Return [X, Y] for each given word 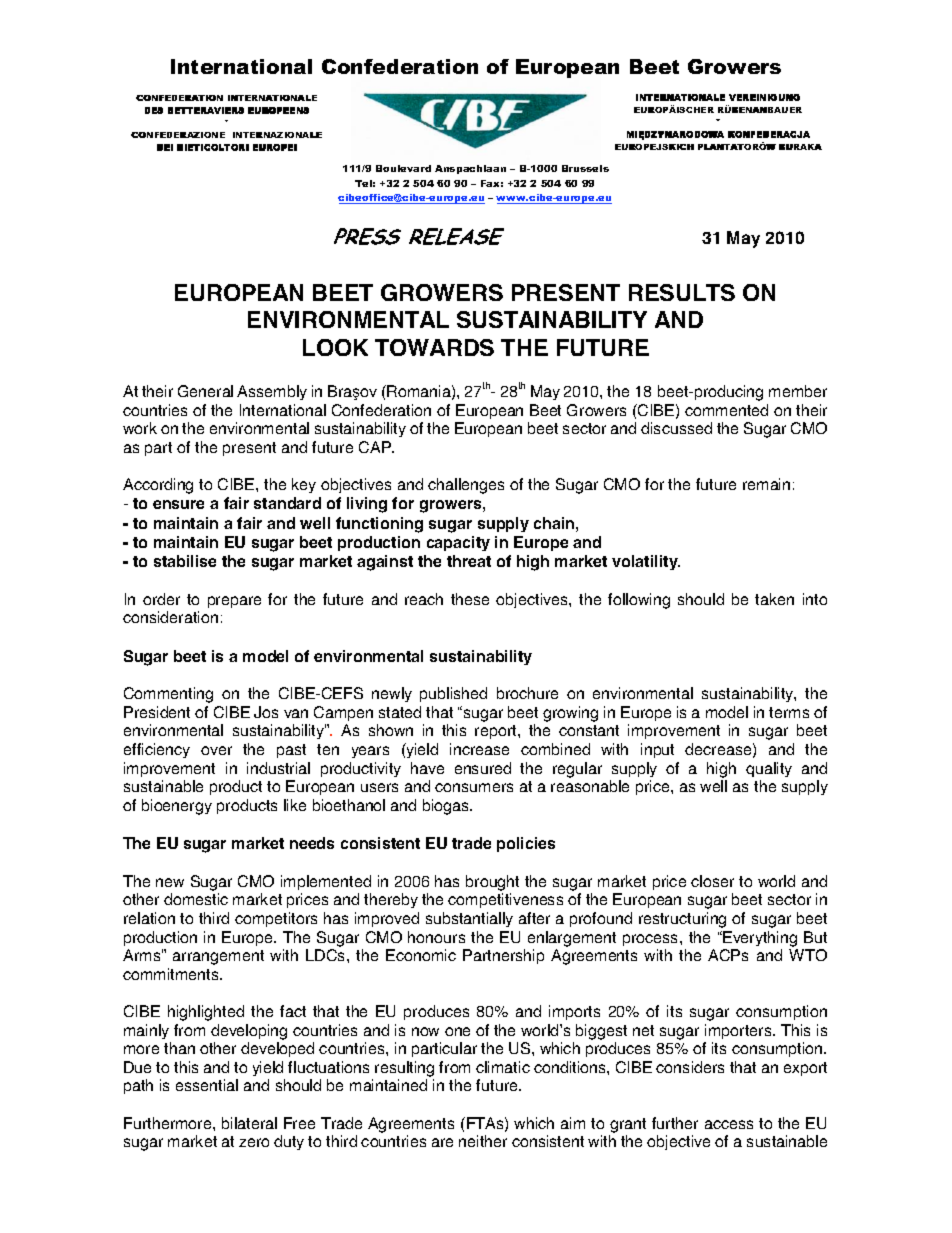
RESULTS [682, 292]
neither [483, 1141]
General [205, 391]
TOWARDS [434, 347]
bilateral [249, 1123]
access [729, 1124]
